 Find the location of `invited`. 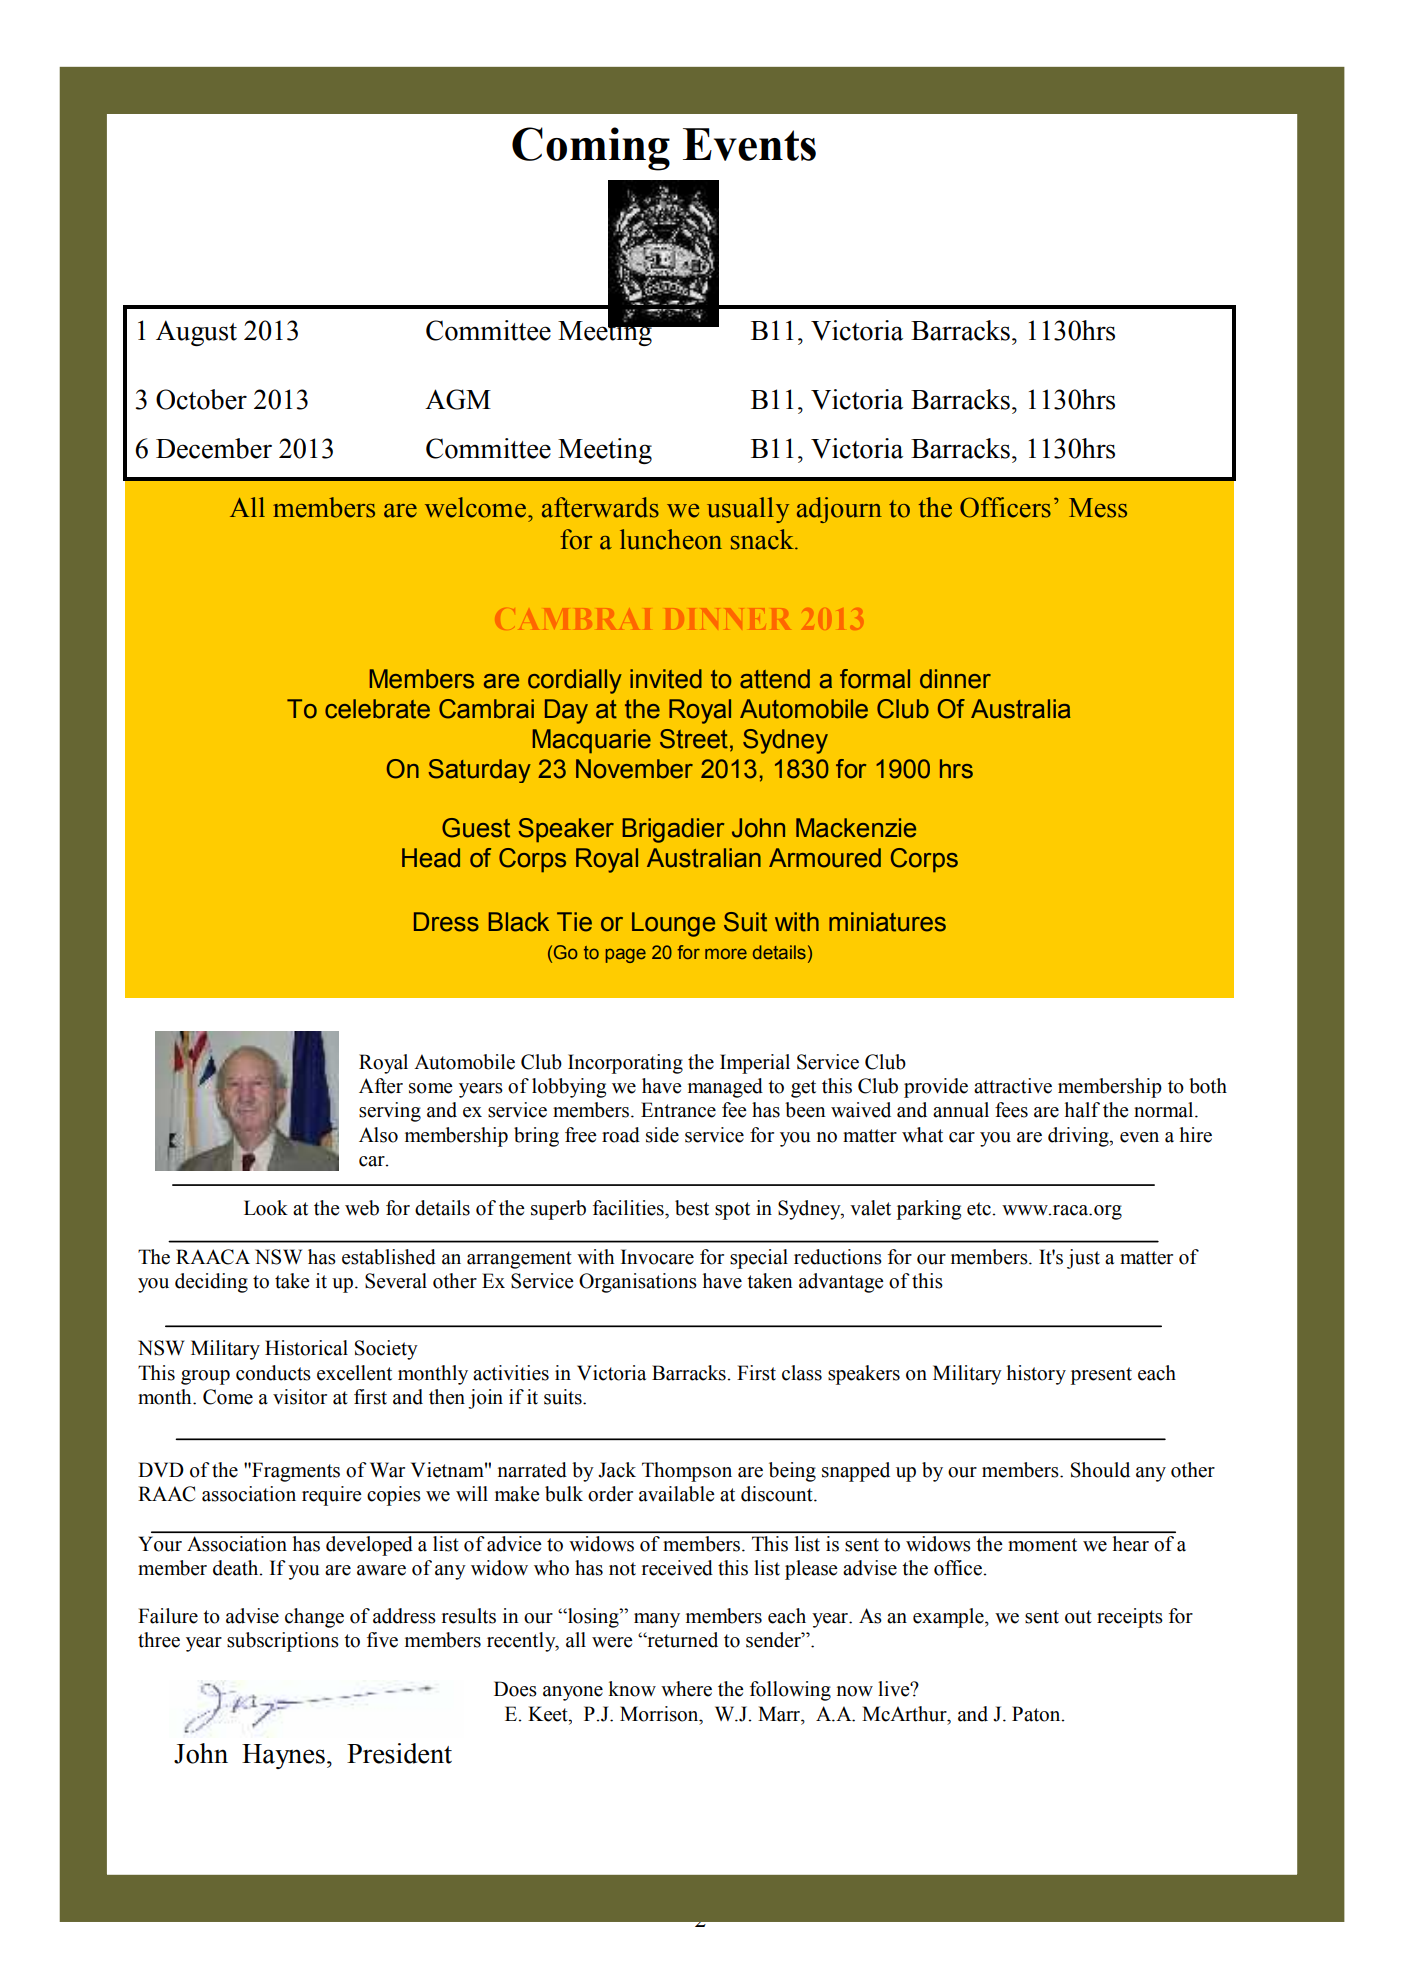

invited is located at coordinates (666, 679).
